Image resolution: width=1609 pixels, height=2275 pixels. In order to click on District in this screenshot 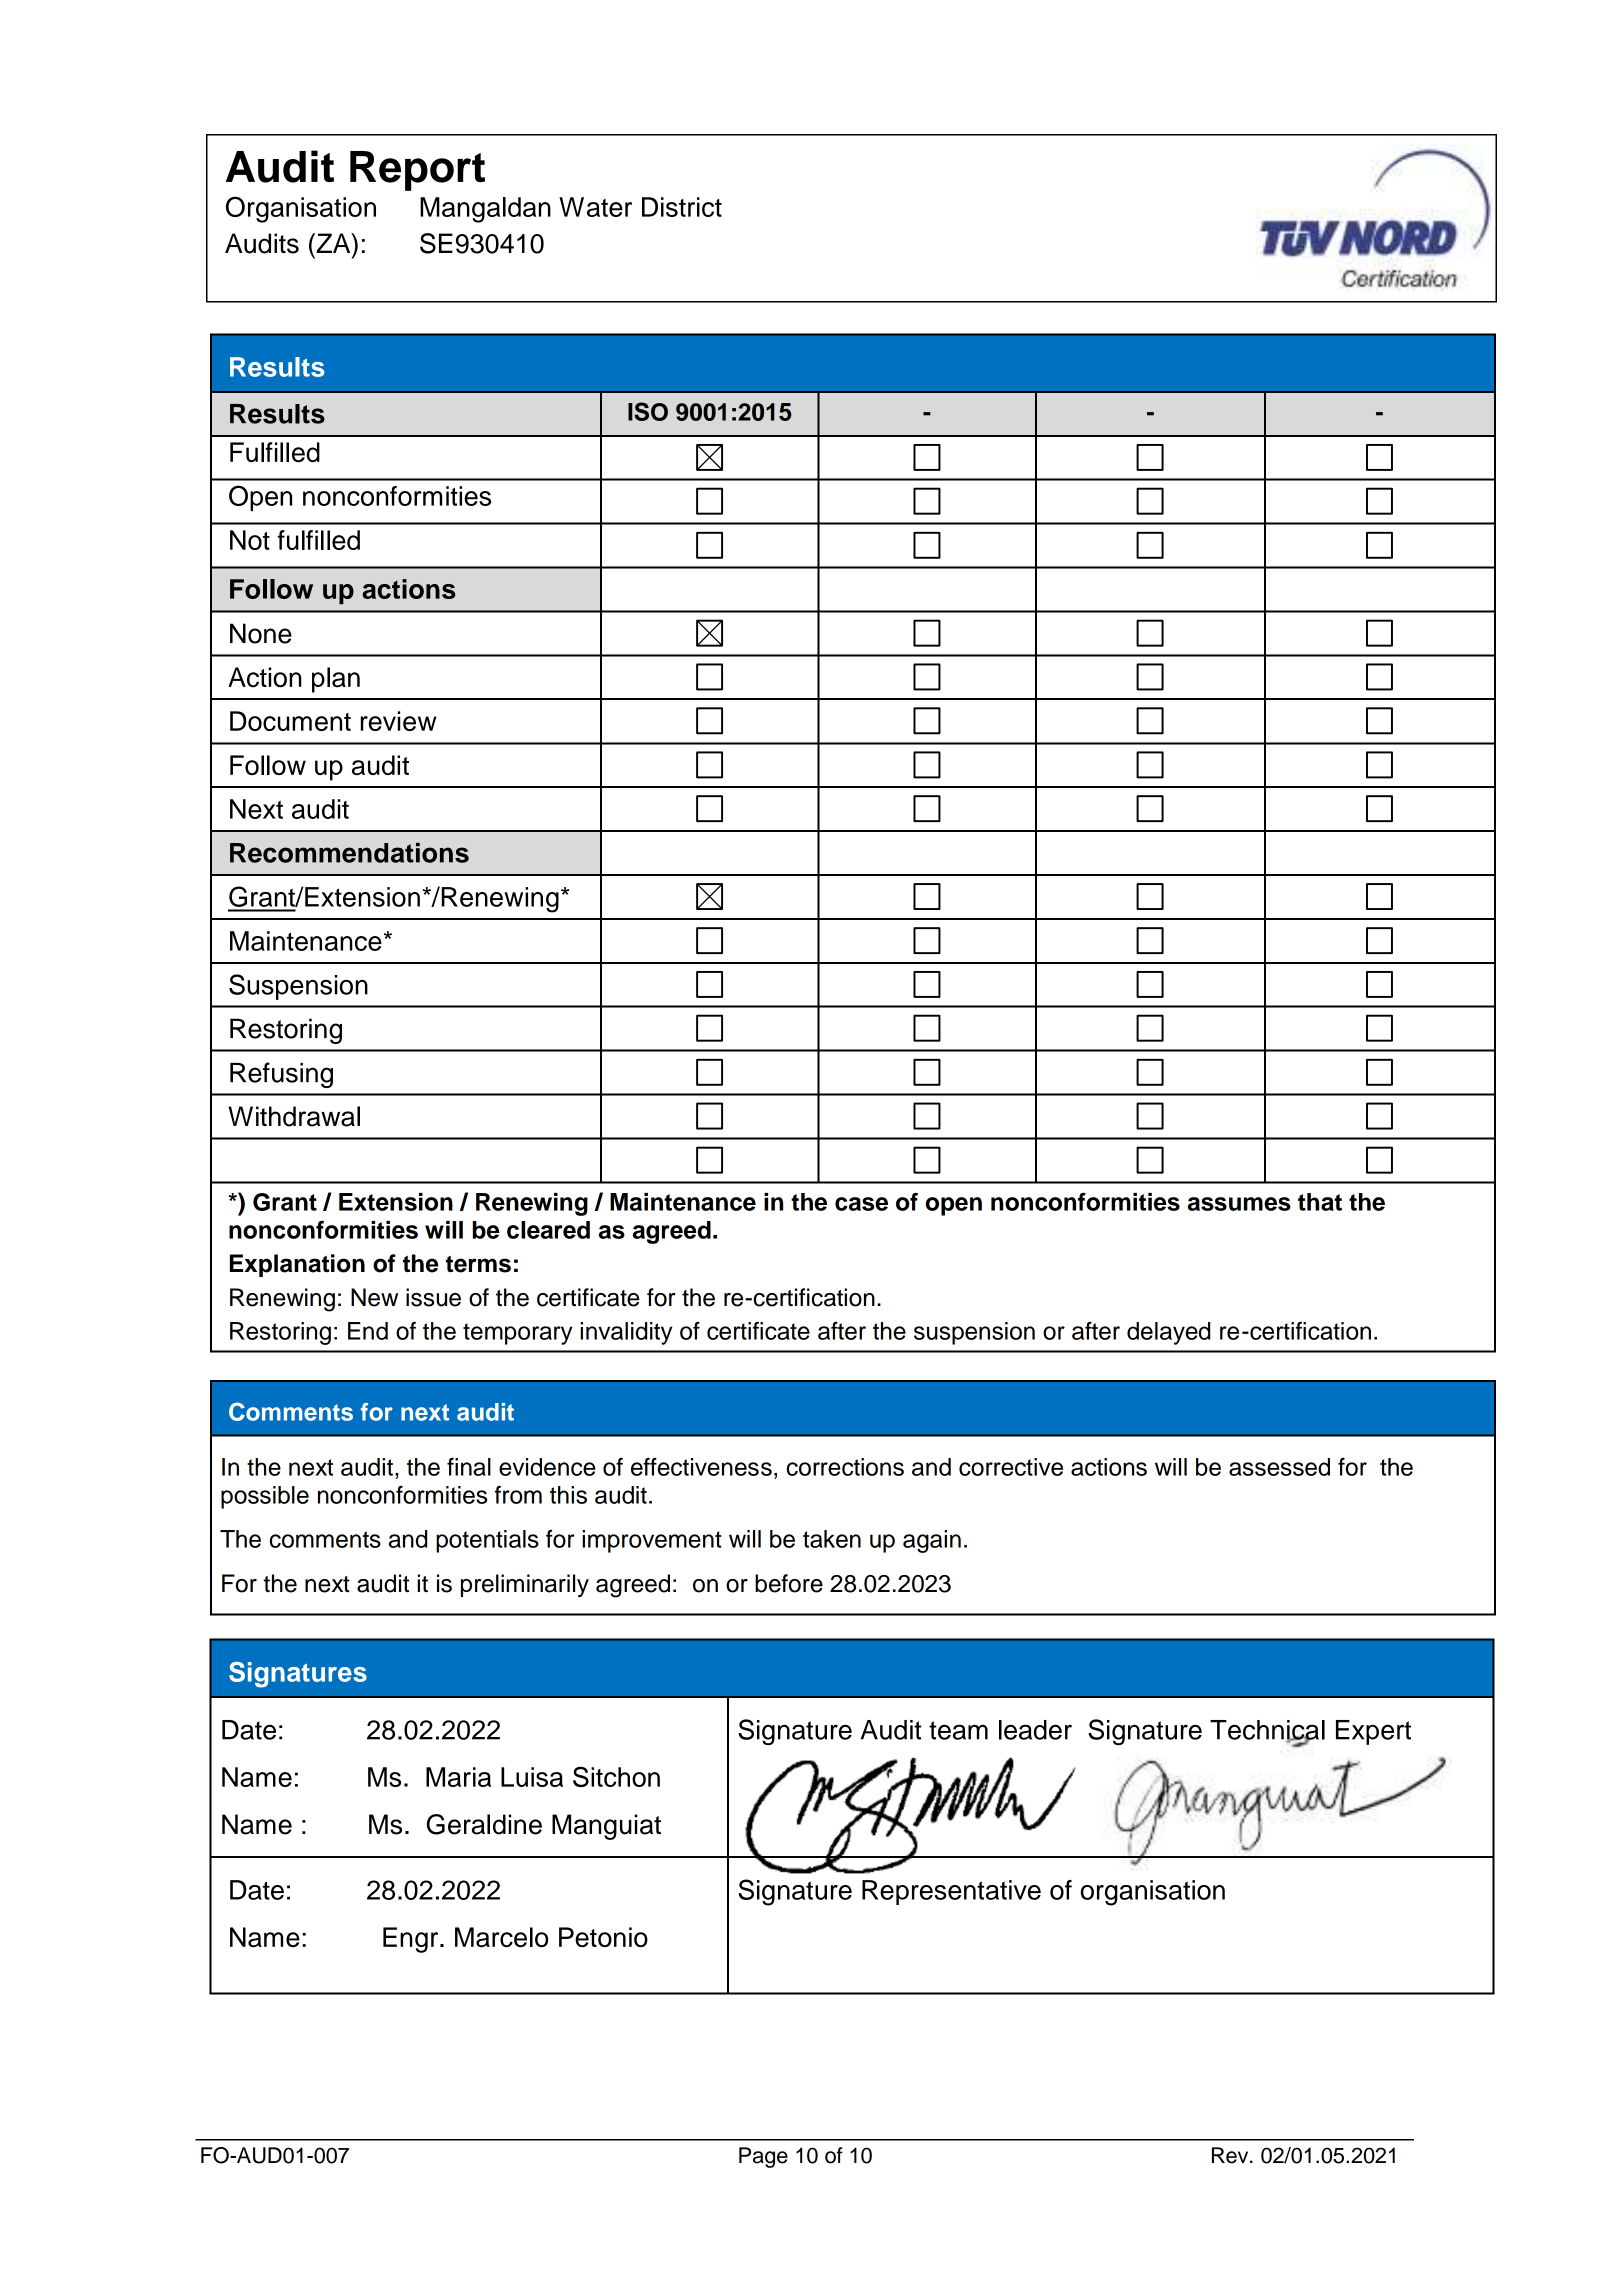, I will do `click(682, 207)`.
